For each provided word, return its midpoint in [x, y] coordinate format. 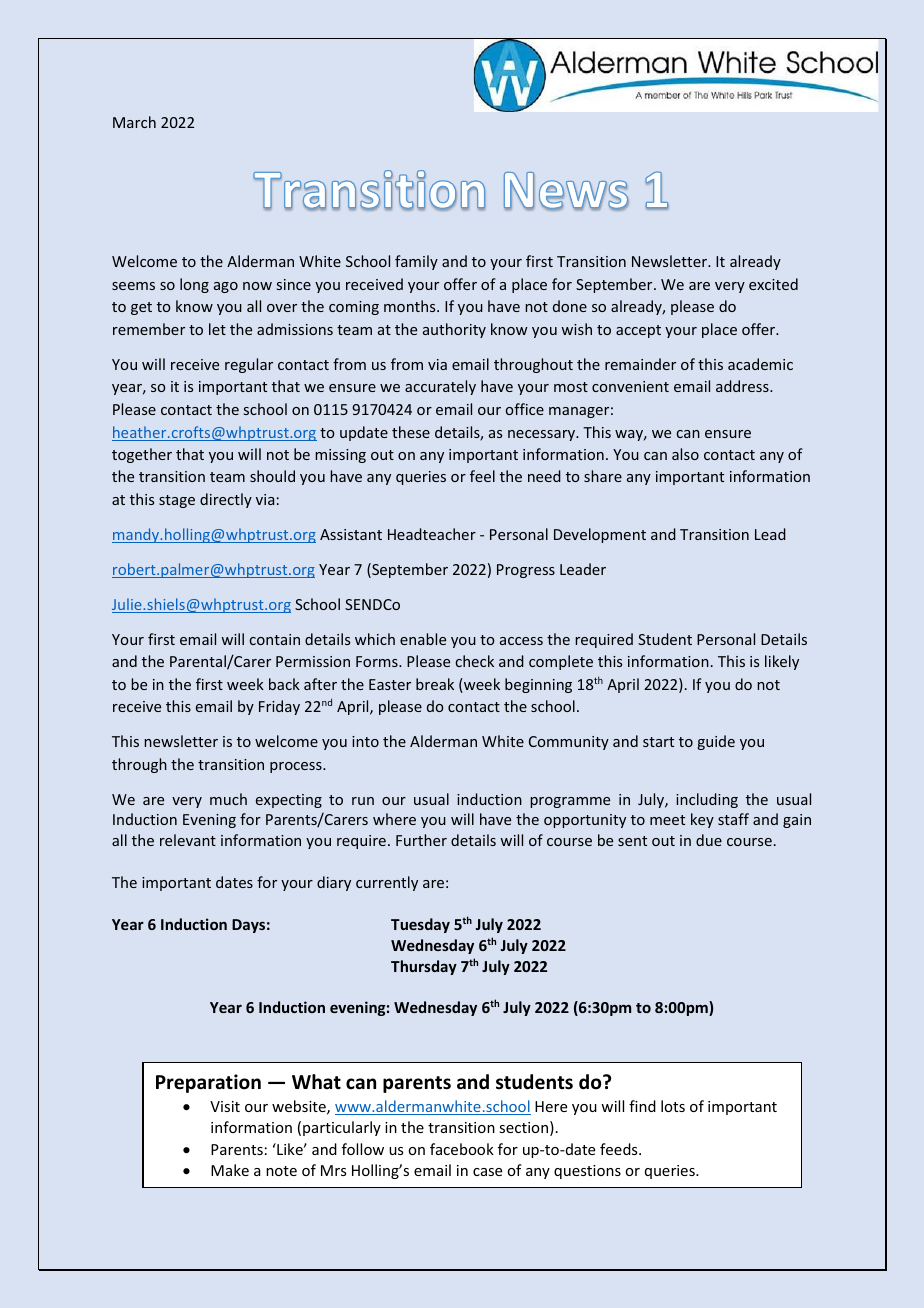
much [228, 799]
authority [454, 330]
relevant [188, 840]
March [134, 122]
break [435, 684]
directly [226, 500]
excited [773, 284]
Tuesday [420, 925]
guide [716, 742]
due [709, 840]
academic [760, 364]
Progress [526, 571]
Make [230, 1170]
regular [249, 365]
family [416, 262]
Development [600, 535]
